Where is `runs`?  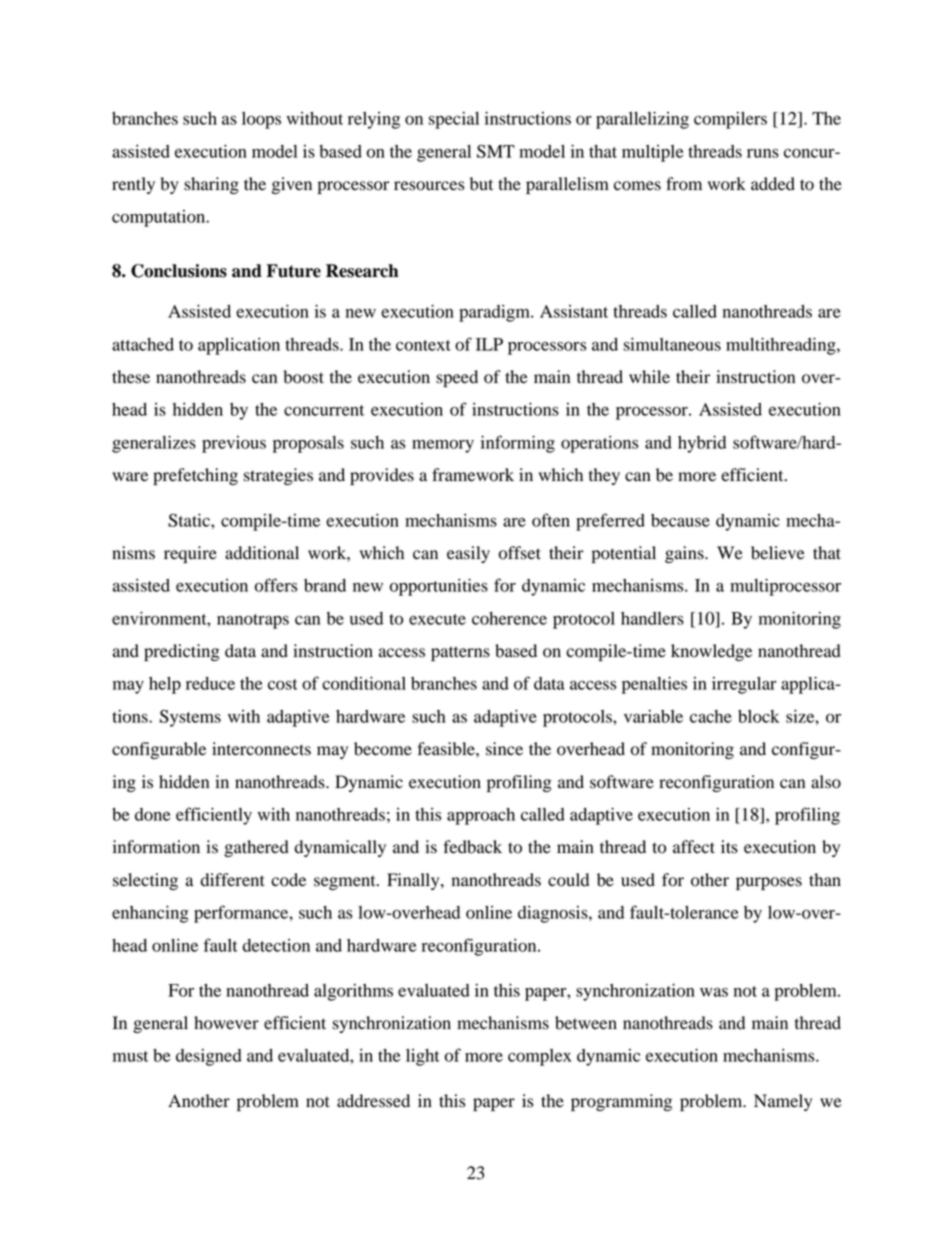
runs is located at coordinates (763, 153).
